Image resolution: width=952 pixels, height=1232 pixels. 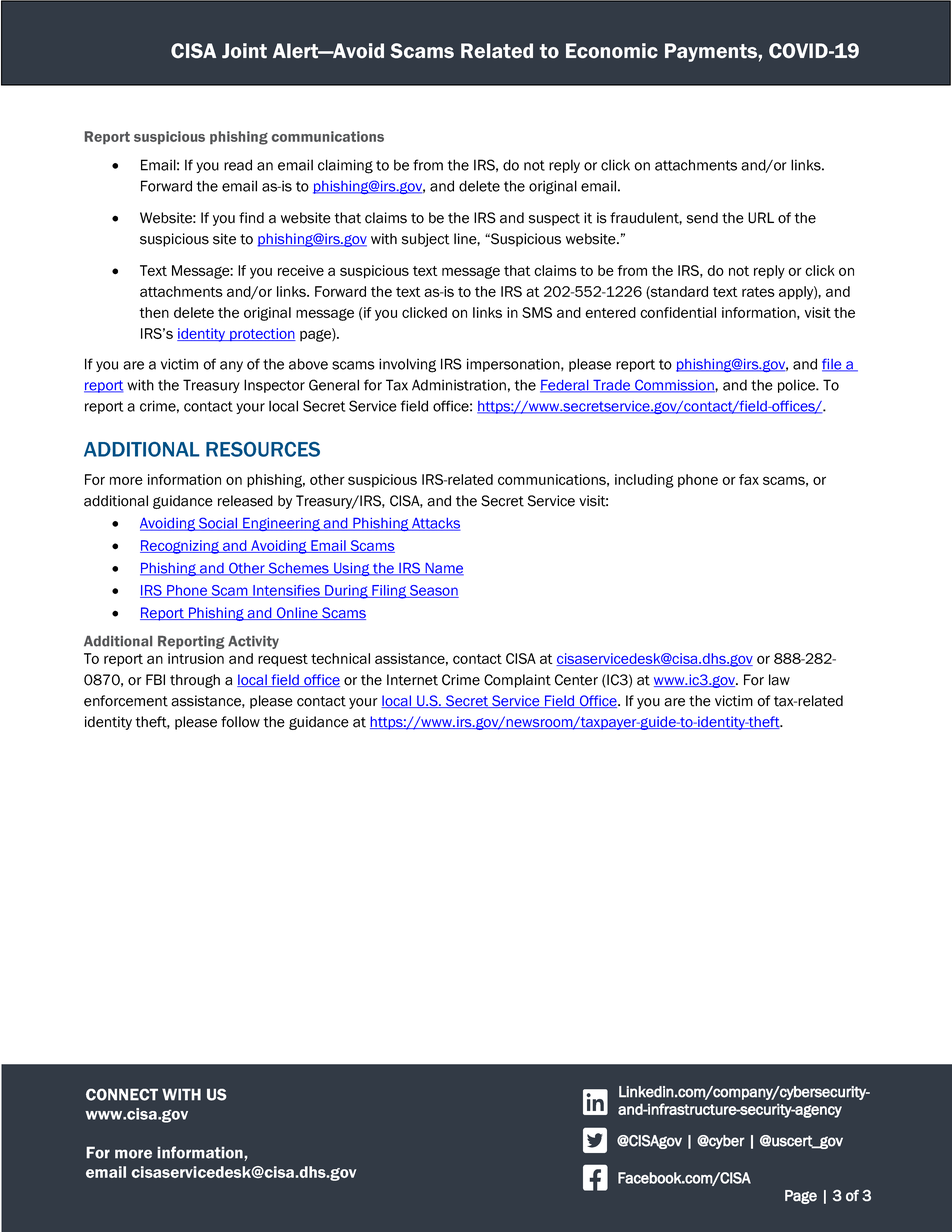 What do you see at coordinates (459, 385) in the page?
I see `Administration` at bounding box center [459, 385].
